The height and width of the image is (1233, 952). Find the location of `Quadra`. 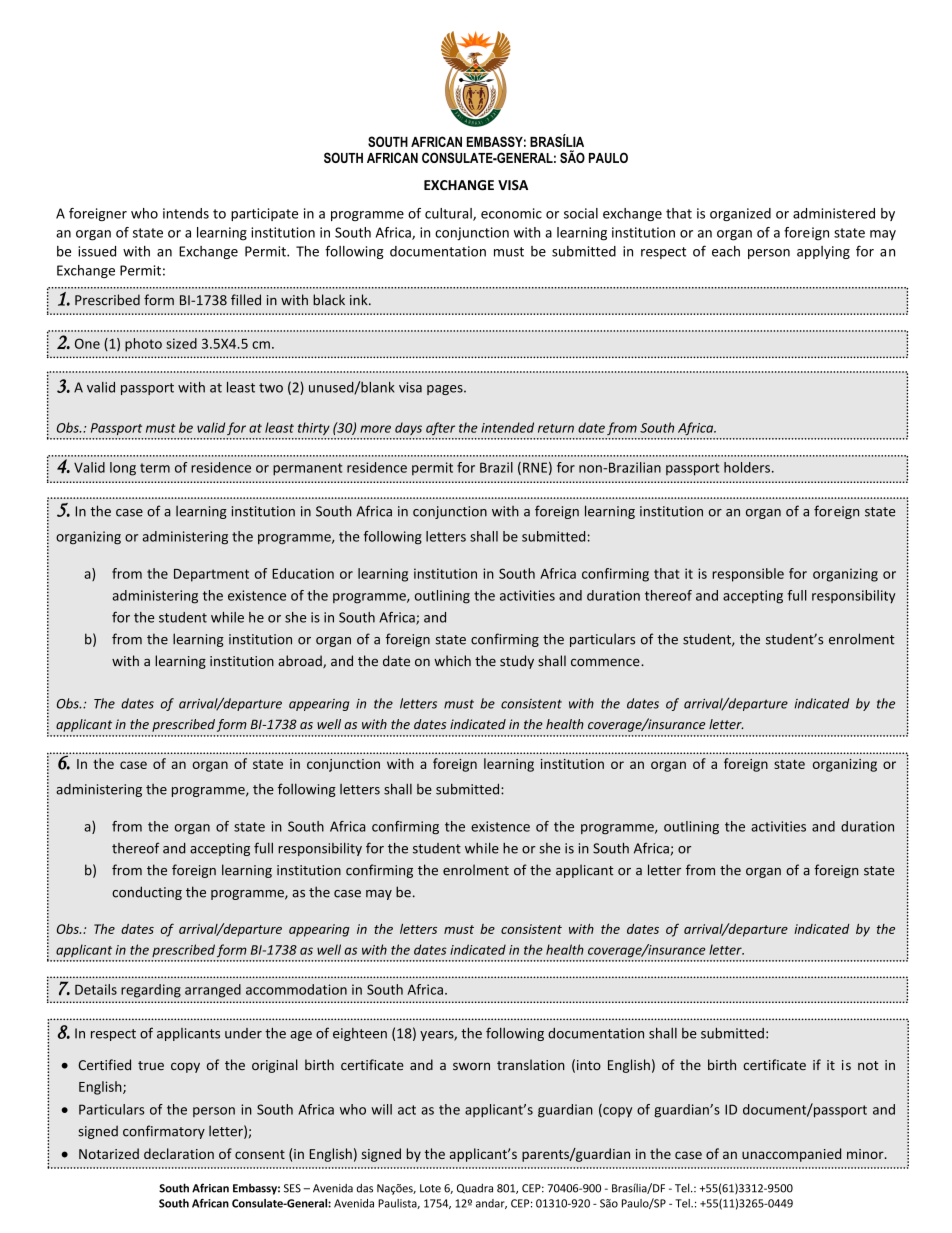

Quadra is located at coordinates (475, 1188).
